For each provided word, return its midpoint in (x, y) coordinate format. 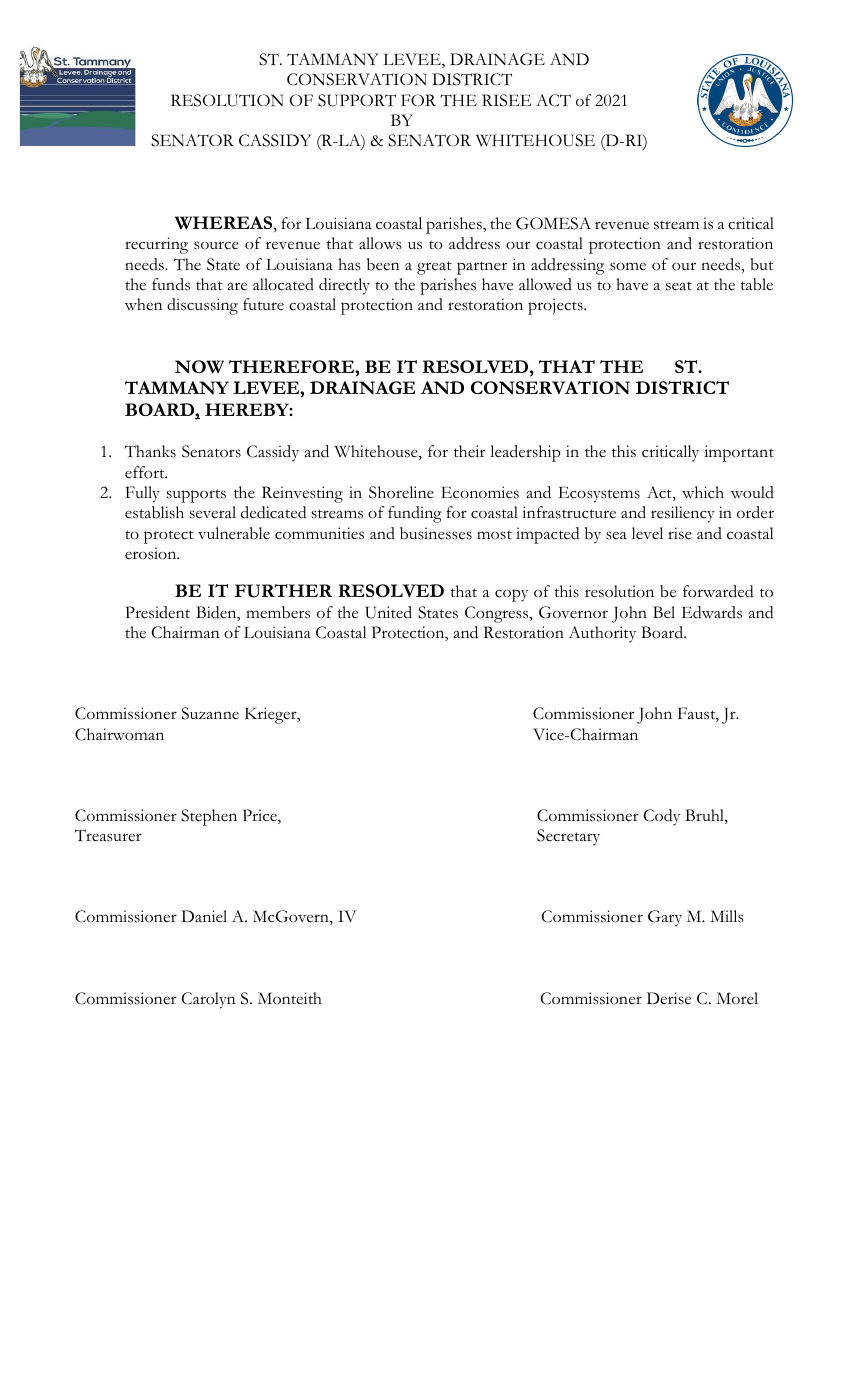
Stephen (209, 817)
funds (171, 284)
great (434, 268)
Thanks (150, 451)
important (739, 453)
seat (679, 286)
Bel (664, 612)
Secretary (568, 837)
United (388, 612)
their (469, 451)
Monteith (290, 998)
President (157, 612)
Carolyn (208, 1000)
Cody (661, 817)
